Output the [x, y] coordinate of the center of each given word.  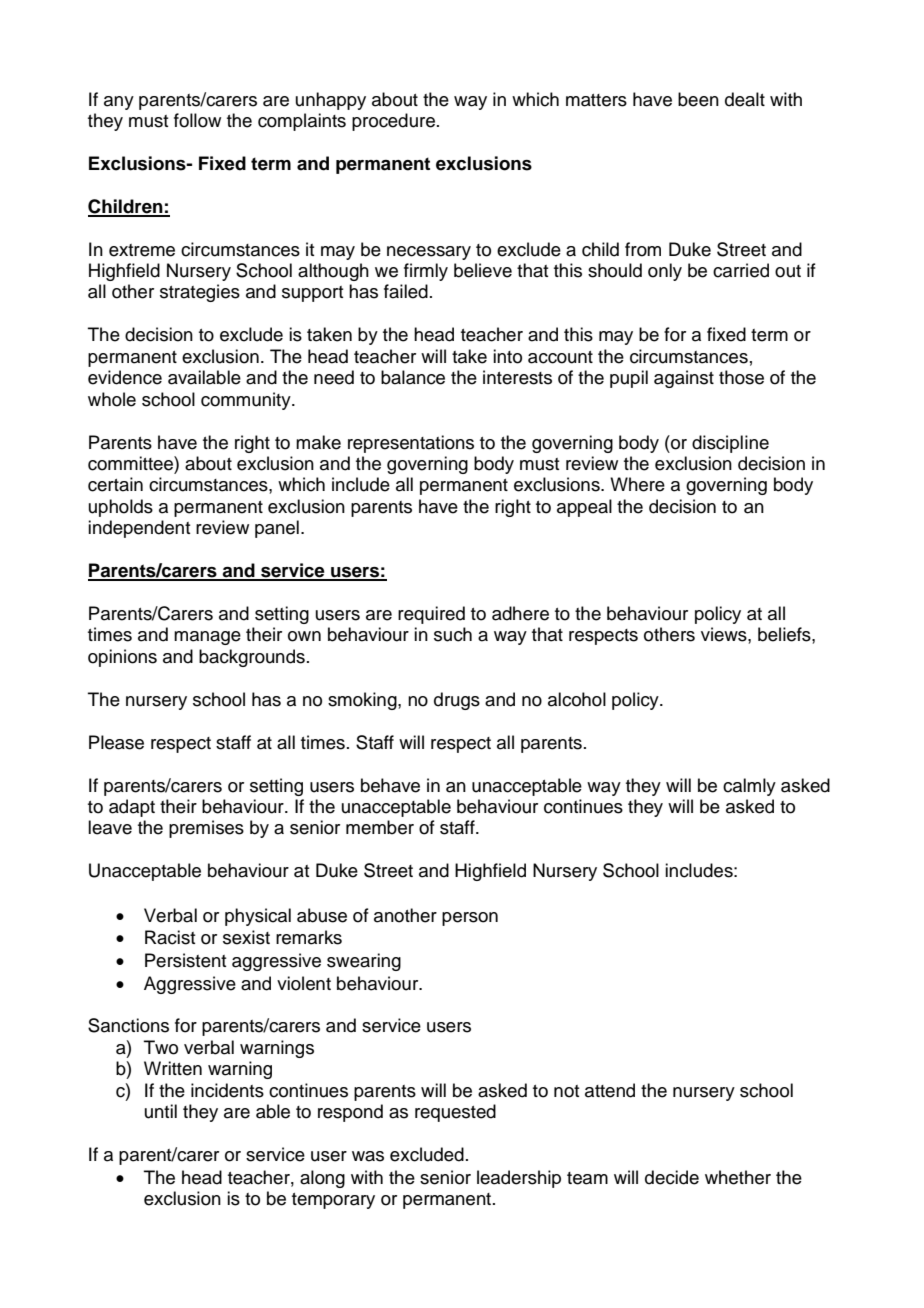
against [684, 379]
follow [197, 120]
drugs [457, 701]
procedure [393, 122]
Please [116, 742]
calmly [749, 787]
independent [139, 529]
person [470, 919]
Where [637, 484]
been [698, 99]
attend [610, 1090]
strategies [200, 293]
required [431, 615]
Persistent [185, 960]
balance [413, 377]
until [161, 1111]
